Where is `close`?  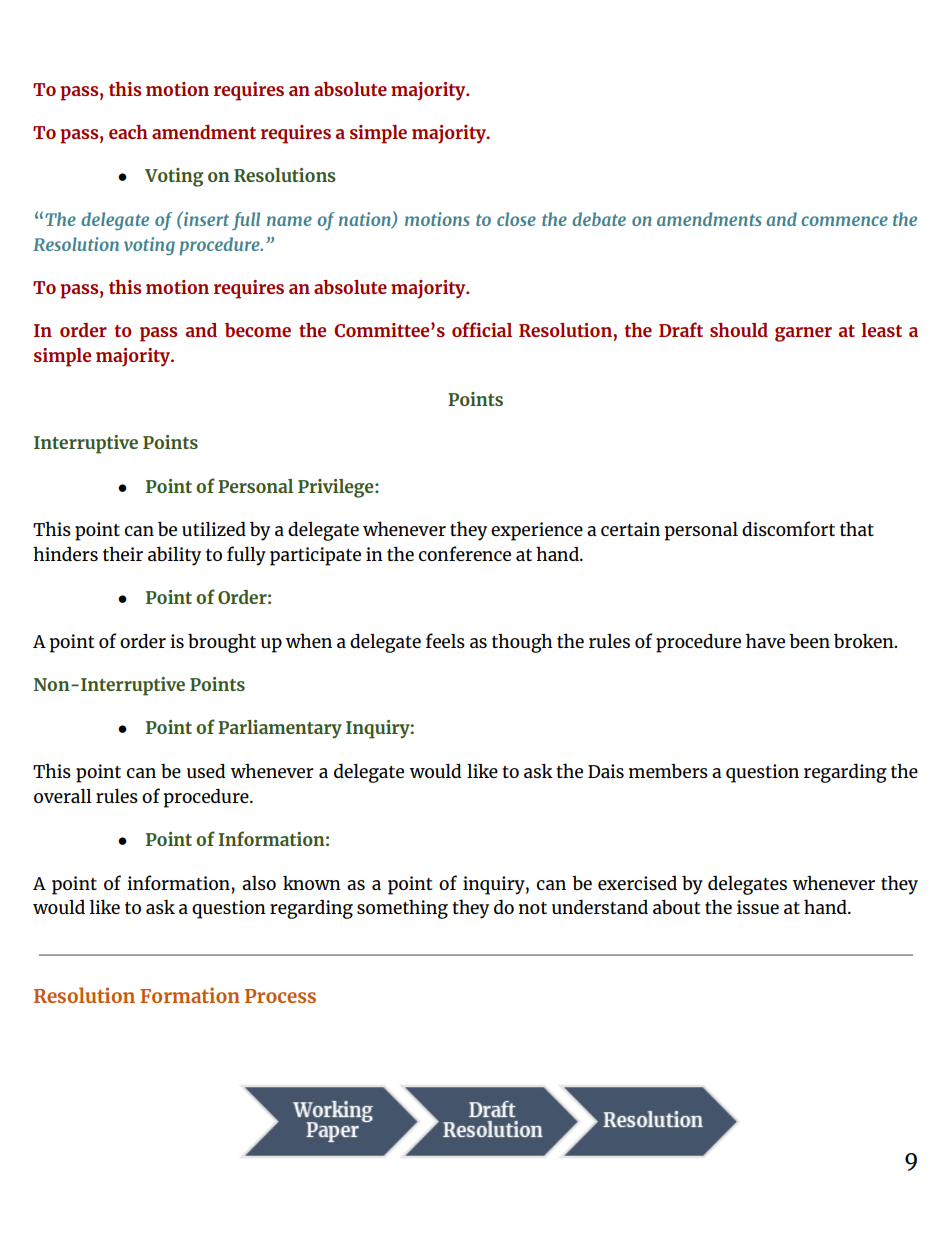
close is located at coordinates (516, 219).
